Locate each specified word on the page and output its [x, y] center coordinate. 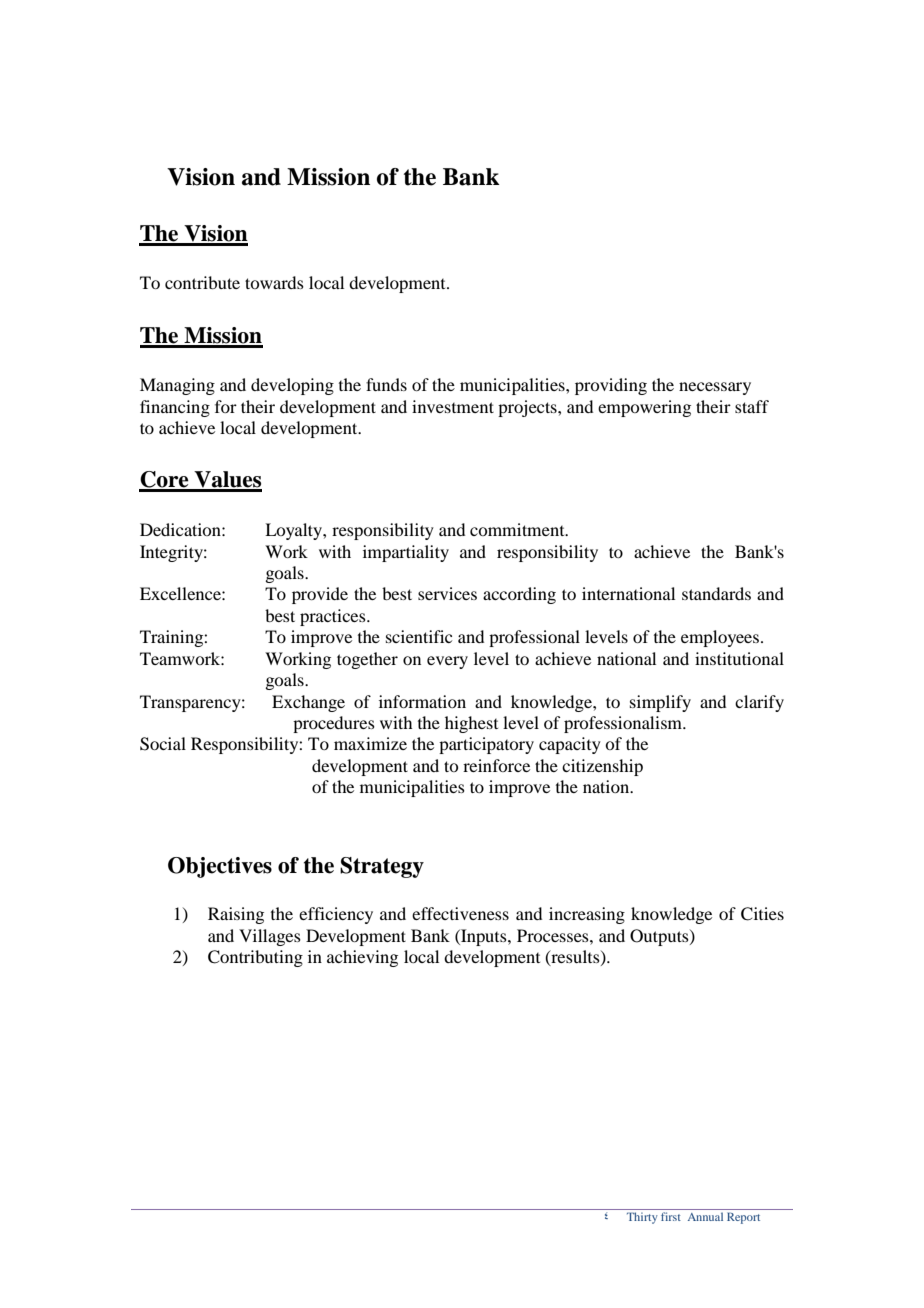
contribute [202, 282]
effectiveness [460, 913]
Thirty [642, 1218]
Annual [705, 1216]
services [447, 593]
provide [320, 595]
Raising [236, 915]
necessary [715, 388]
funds [386, 384]
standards [716, 593]
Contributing [255, 958]
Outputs [660, 937]
